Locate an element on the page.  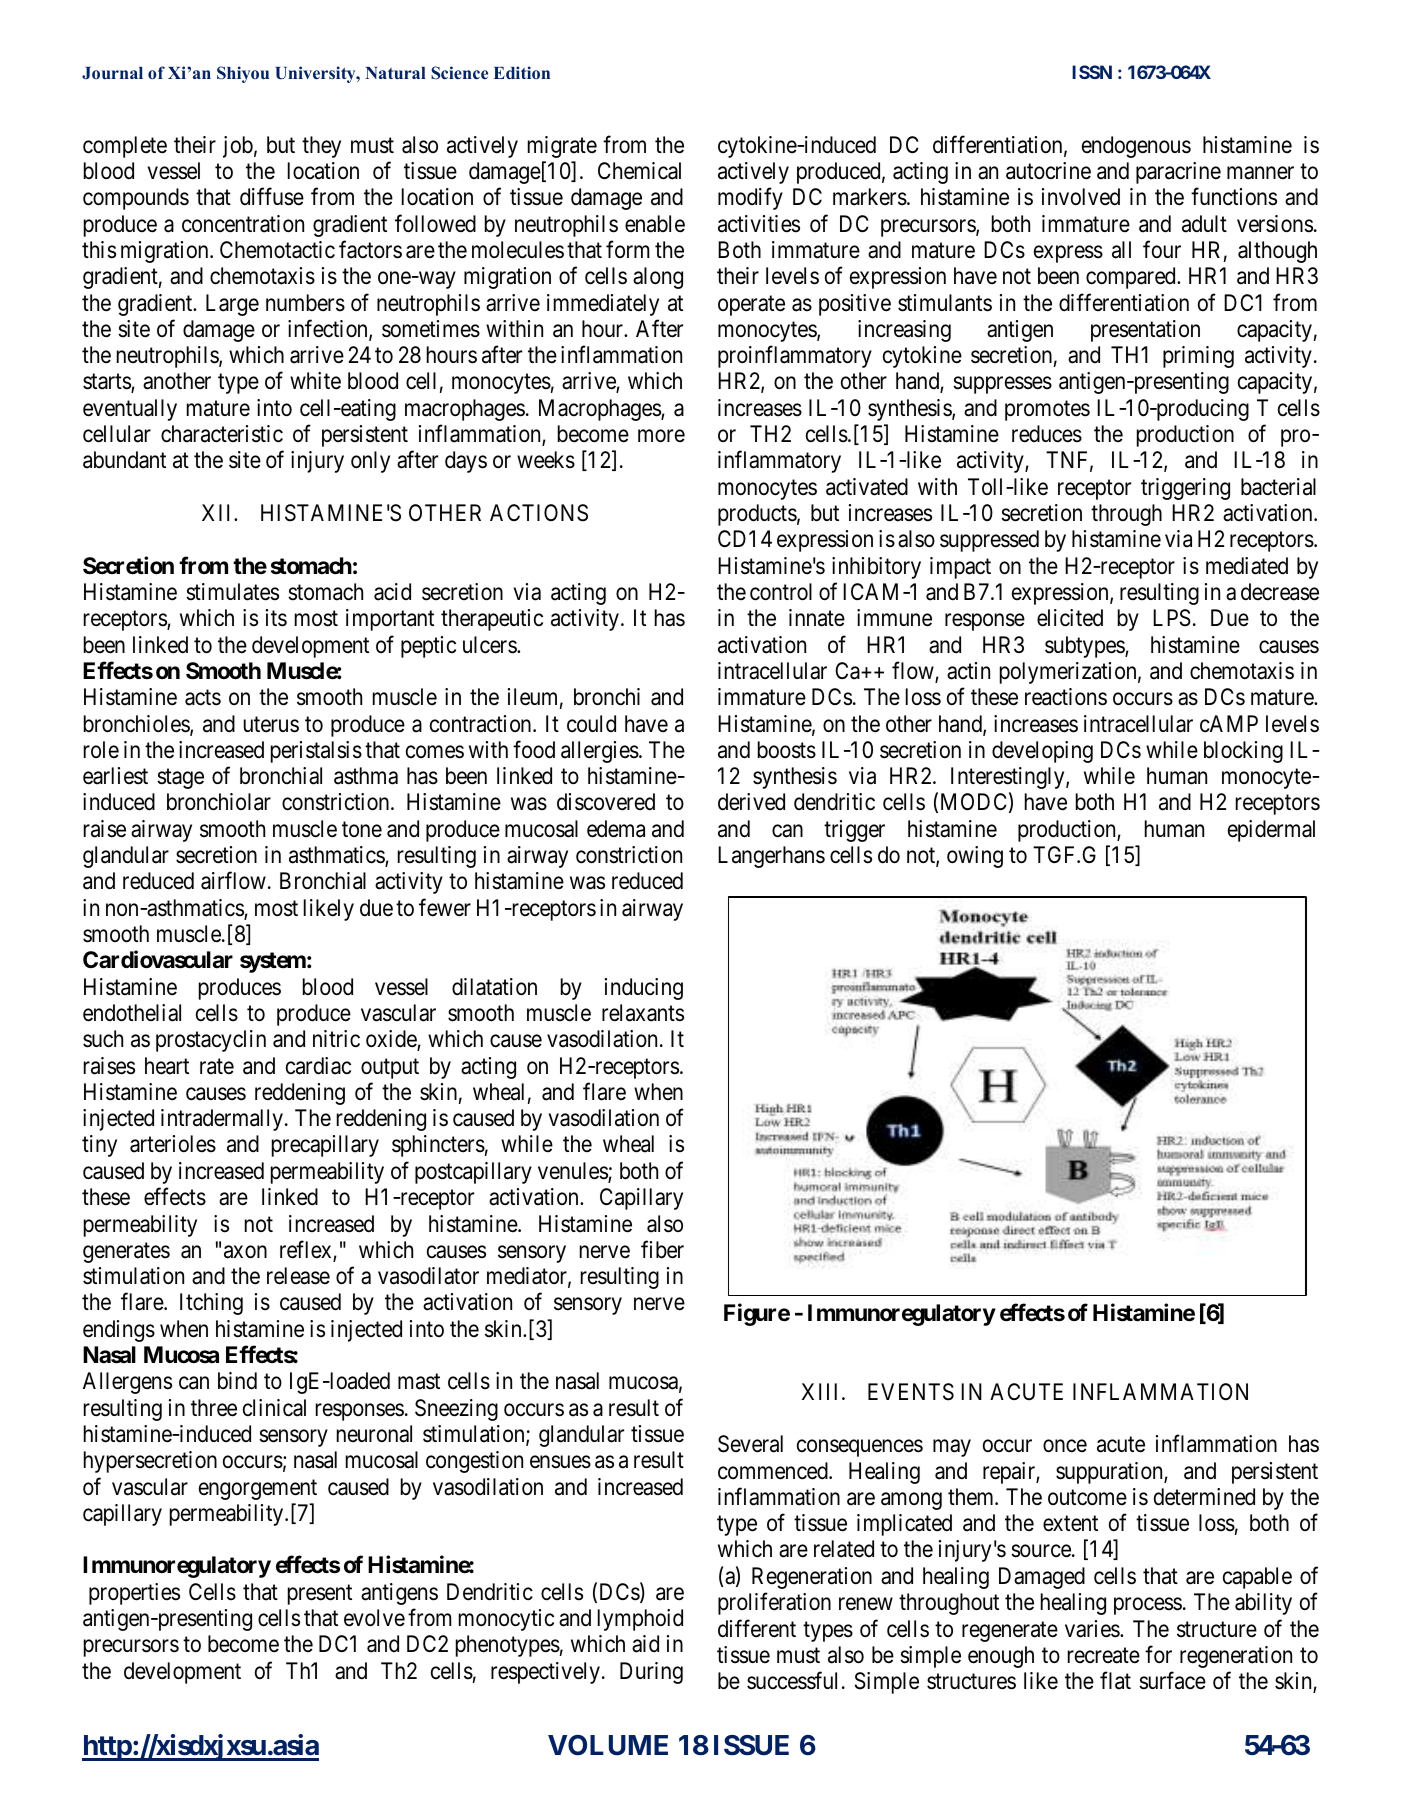
reduces is located at coordinates (1047, 434).
